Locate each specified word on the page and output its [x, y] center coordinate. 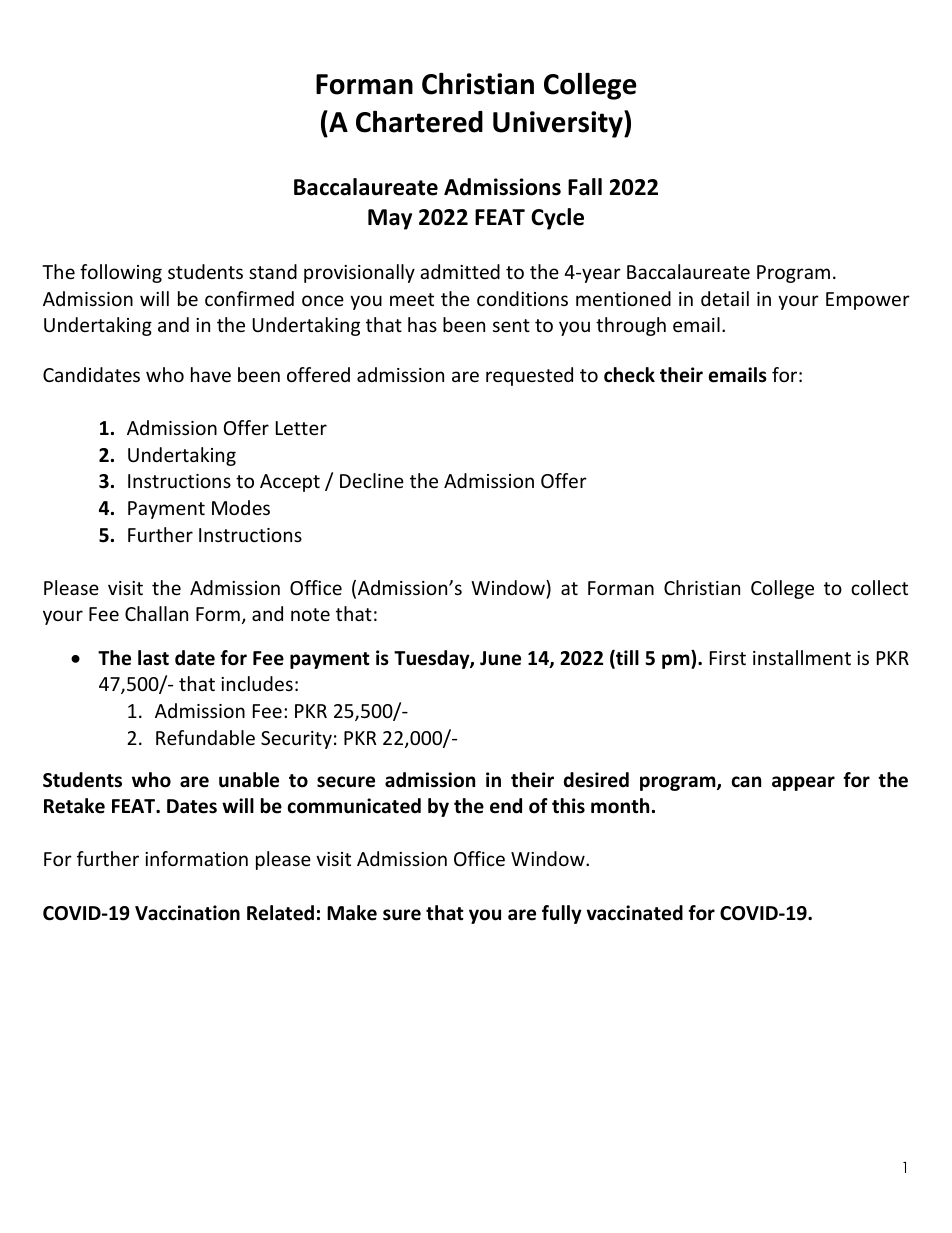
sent [511, 325]
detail [725, 298]
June [500, 658]
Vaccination [187, 913]
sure [402, 915]
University [559, 124]
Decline [372, 480]
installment [802, 657]
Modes [241, 507]
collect [879, 587]
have [211, 374]
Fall [585, 187]
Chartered [419, 121]
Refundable [205, 737]
